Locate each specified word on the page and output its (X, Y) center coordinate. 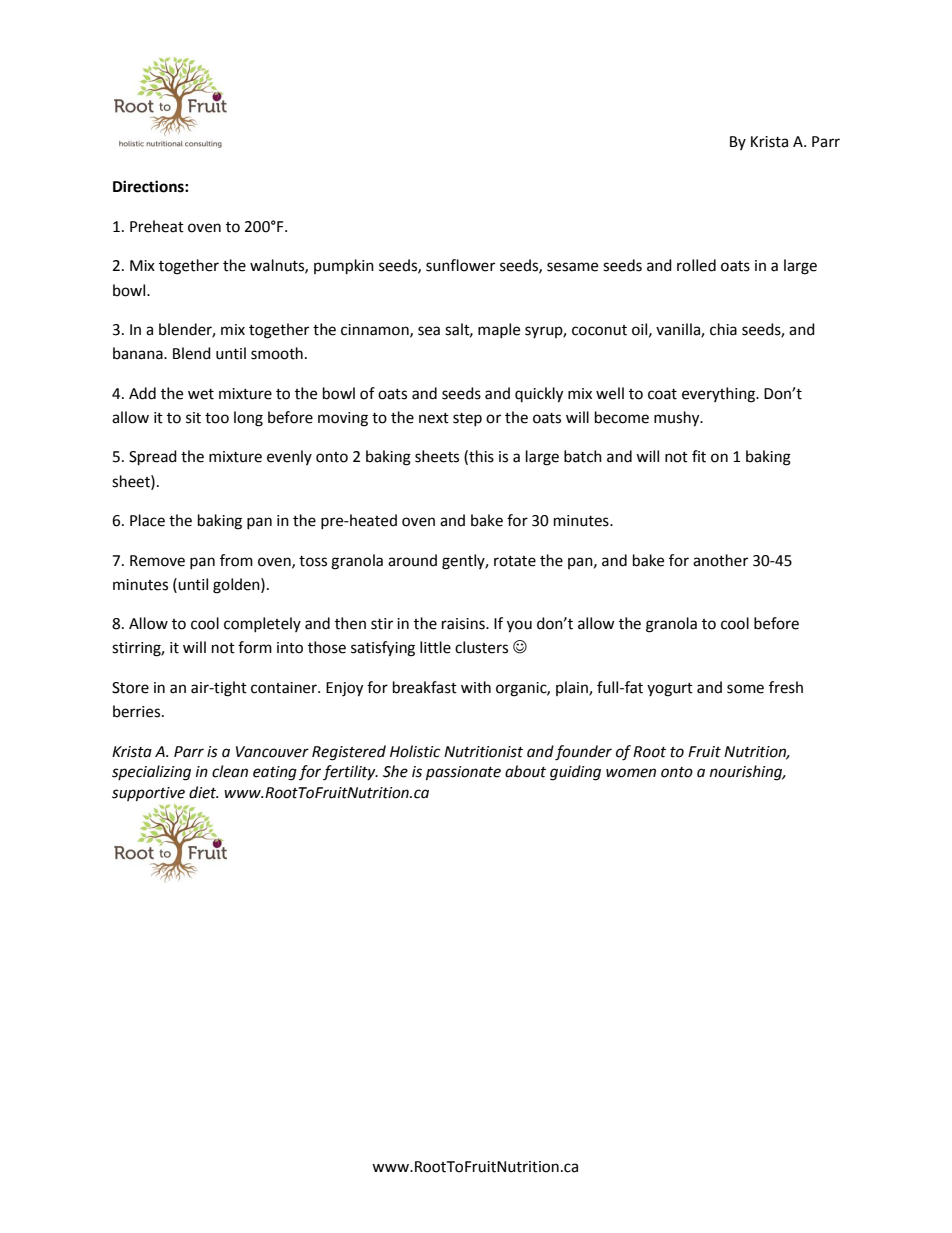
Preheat (157, 226)
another (720, 560)
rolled (696, 265)
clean (230, 771)
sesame (572, 267)
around (412, 560)
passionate (463, 773)
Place (147, 520)
